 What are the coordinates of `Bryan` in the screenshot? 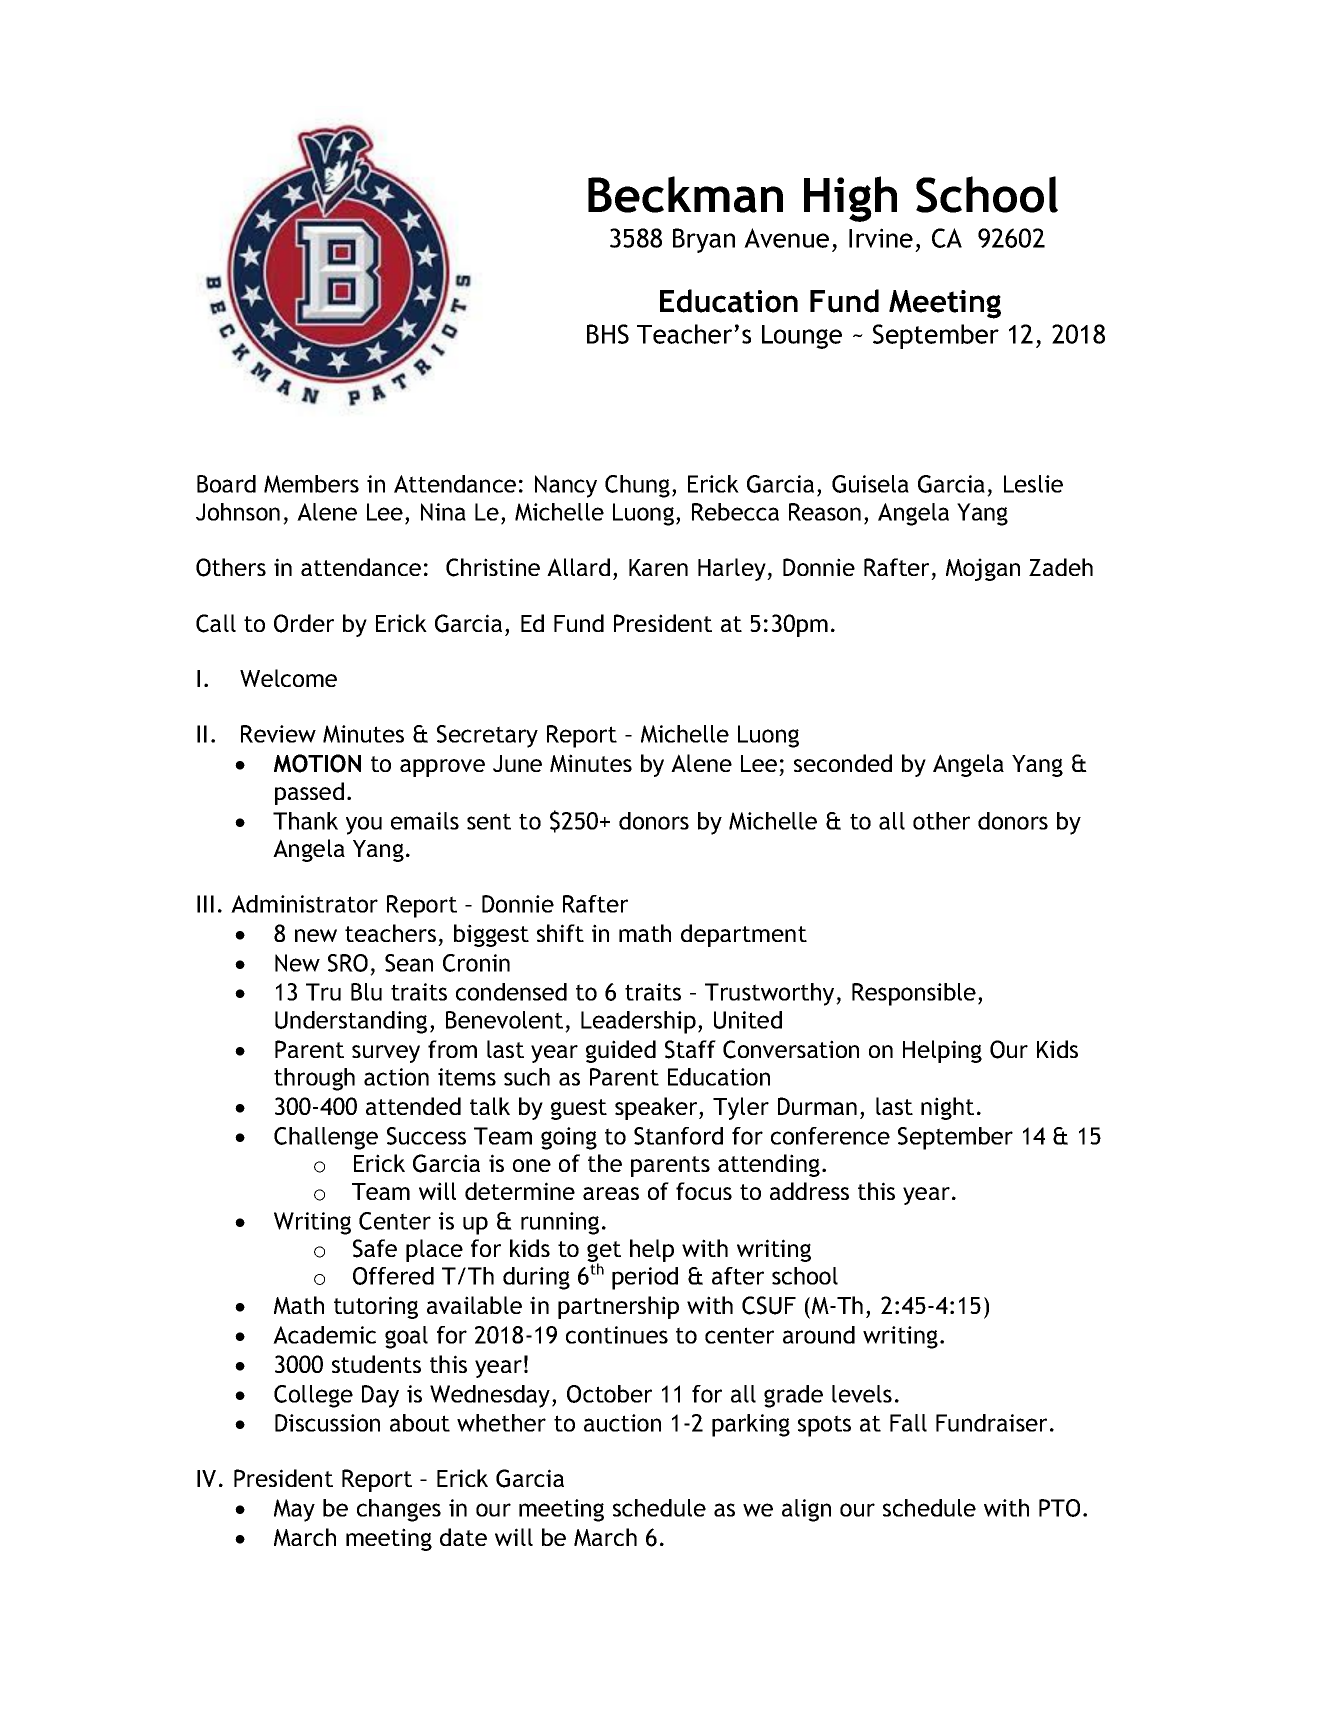 It's located at (704, 240).
